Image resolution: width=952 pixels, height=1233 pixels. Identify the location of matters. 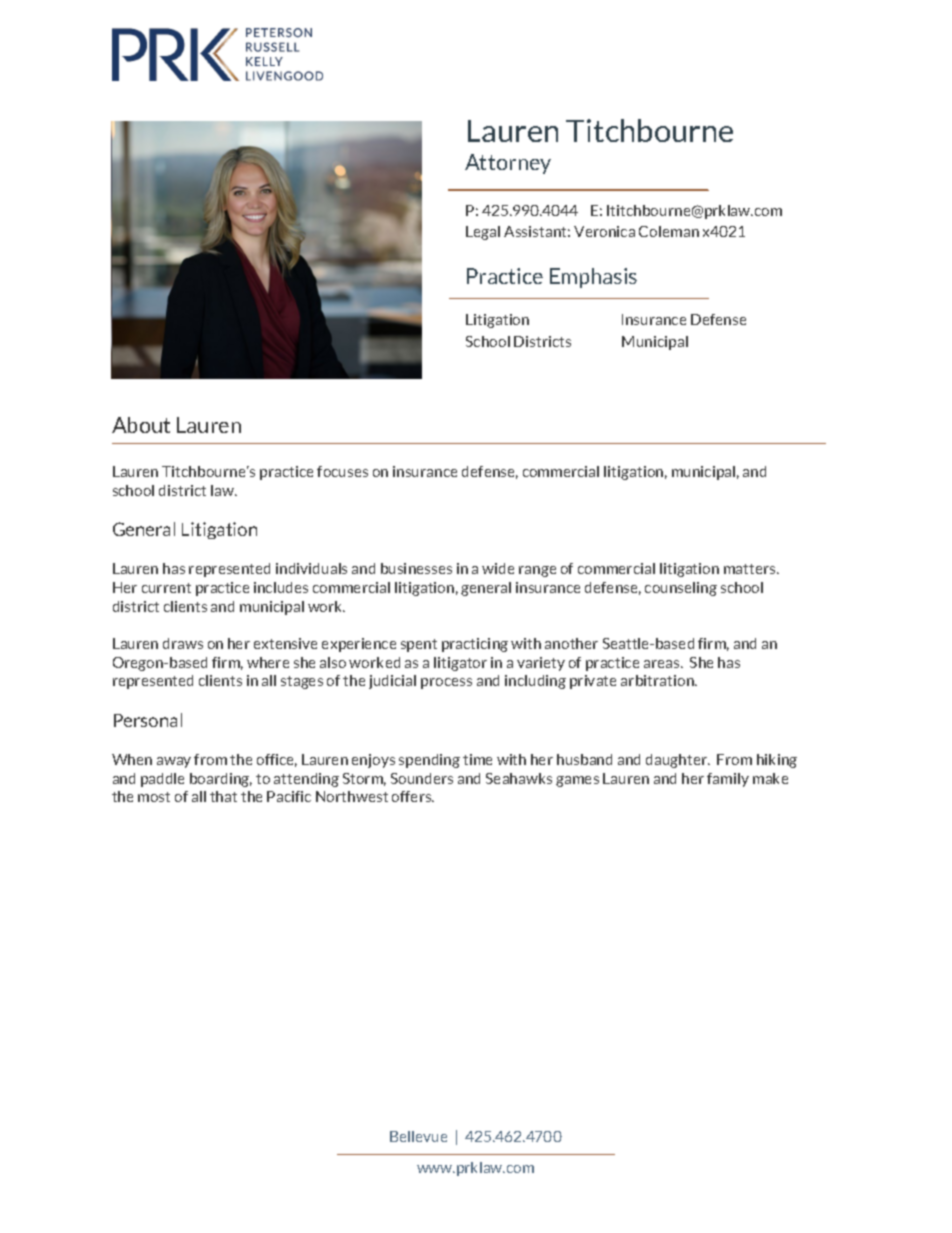
(751, 569).
